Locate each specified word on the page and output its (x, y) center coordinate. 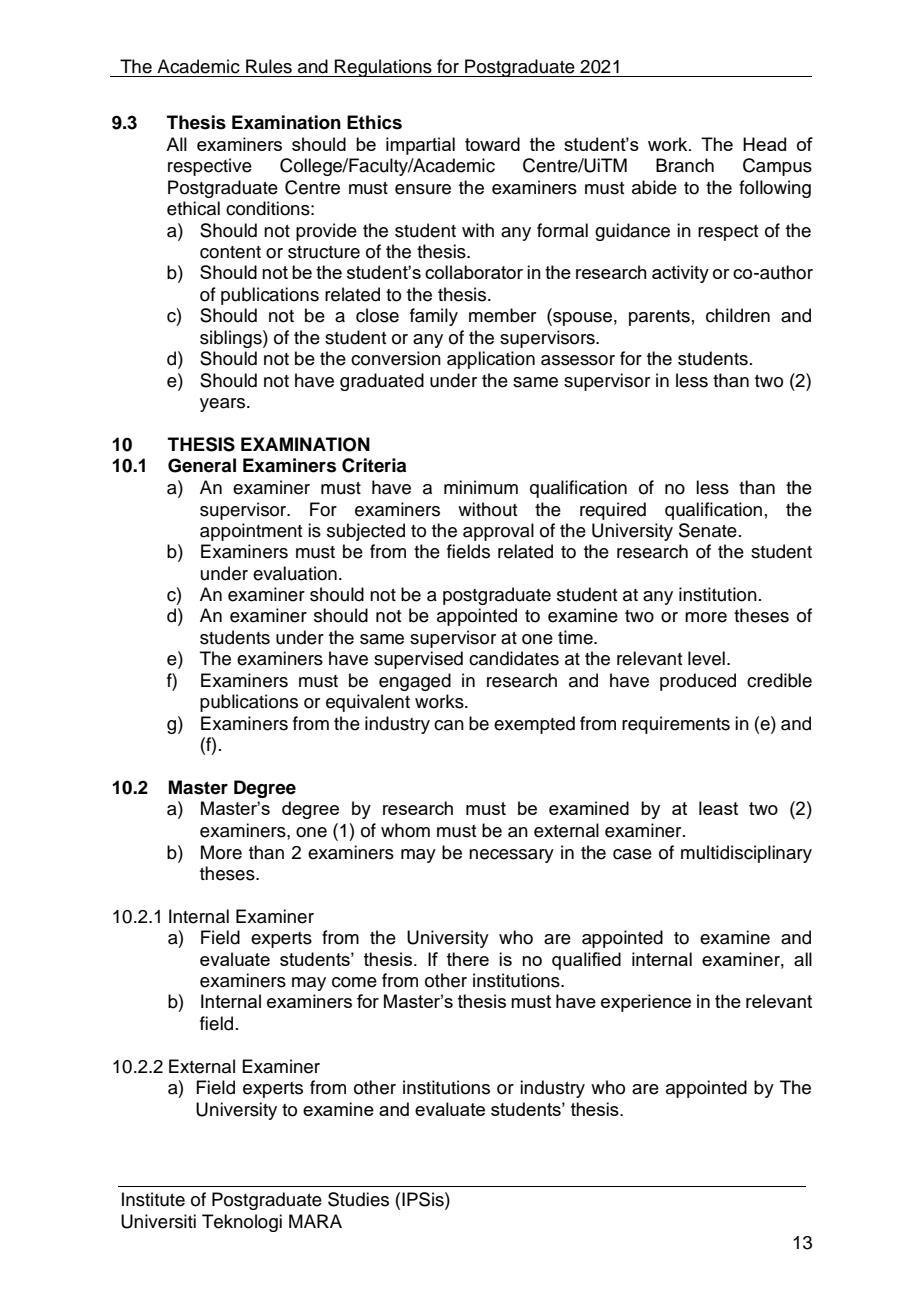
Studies (358, 1199)
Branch (685, 165)
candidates (514, 658)
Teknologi (242, 1223)
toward (492, 144)
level (706, 658)
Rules (269, 66)
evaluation (295, 573)
